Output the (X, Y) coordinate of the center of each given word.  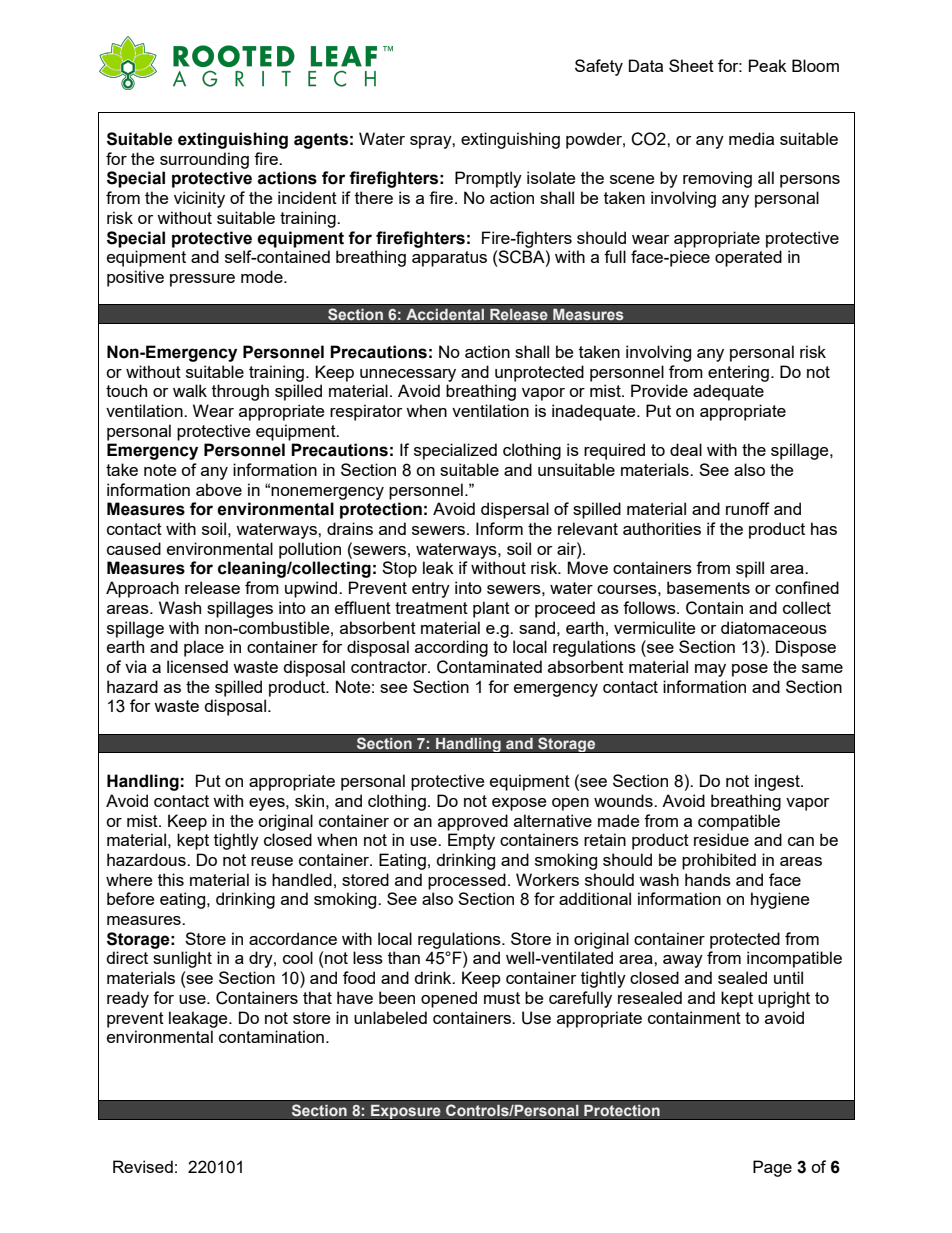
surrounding (204, 160)
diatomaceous (774, 627)
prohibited (719, 861)
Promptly (488, 179)
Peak (768, 65)
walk (190, 390)
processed (467, 881)
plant (491, 609)
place (204, 648)
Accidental (445, 314)
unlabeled (390, 1017)
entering (738, 373)
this (171, 879)
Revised (143, 1166)
